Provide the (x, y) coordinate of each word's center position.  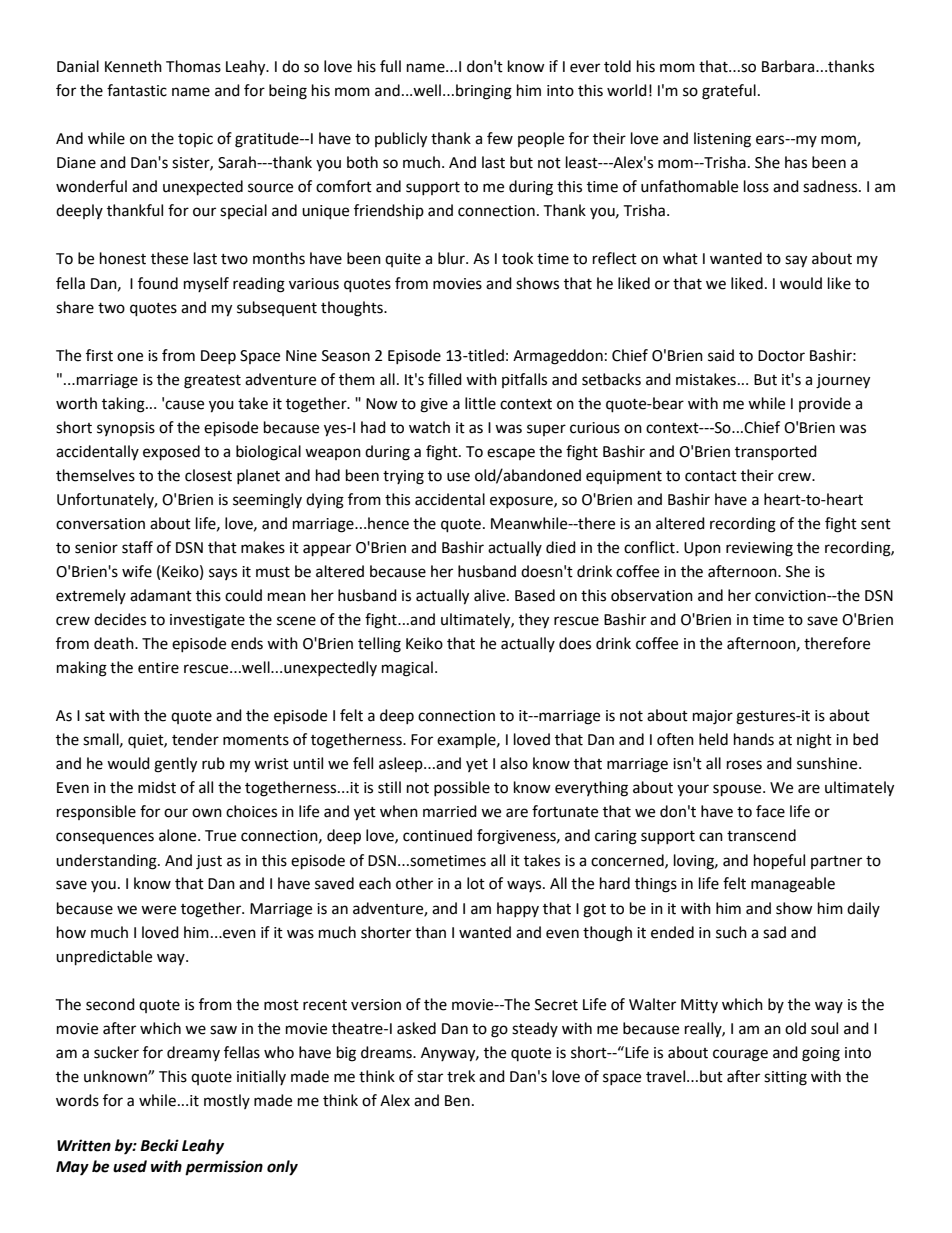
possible (462, 788)
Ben (457, 1101)
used (130, 1166)
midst (157, 787)
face (770, 811)
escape (511, 454)
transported (776, 452)
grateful (729, 92)
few (500, 138)
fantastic (137, 90)
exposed (171, 453)
